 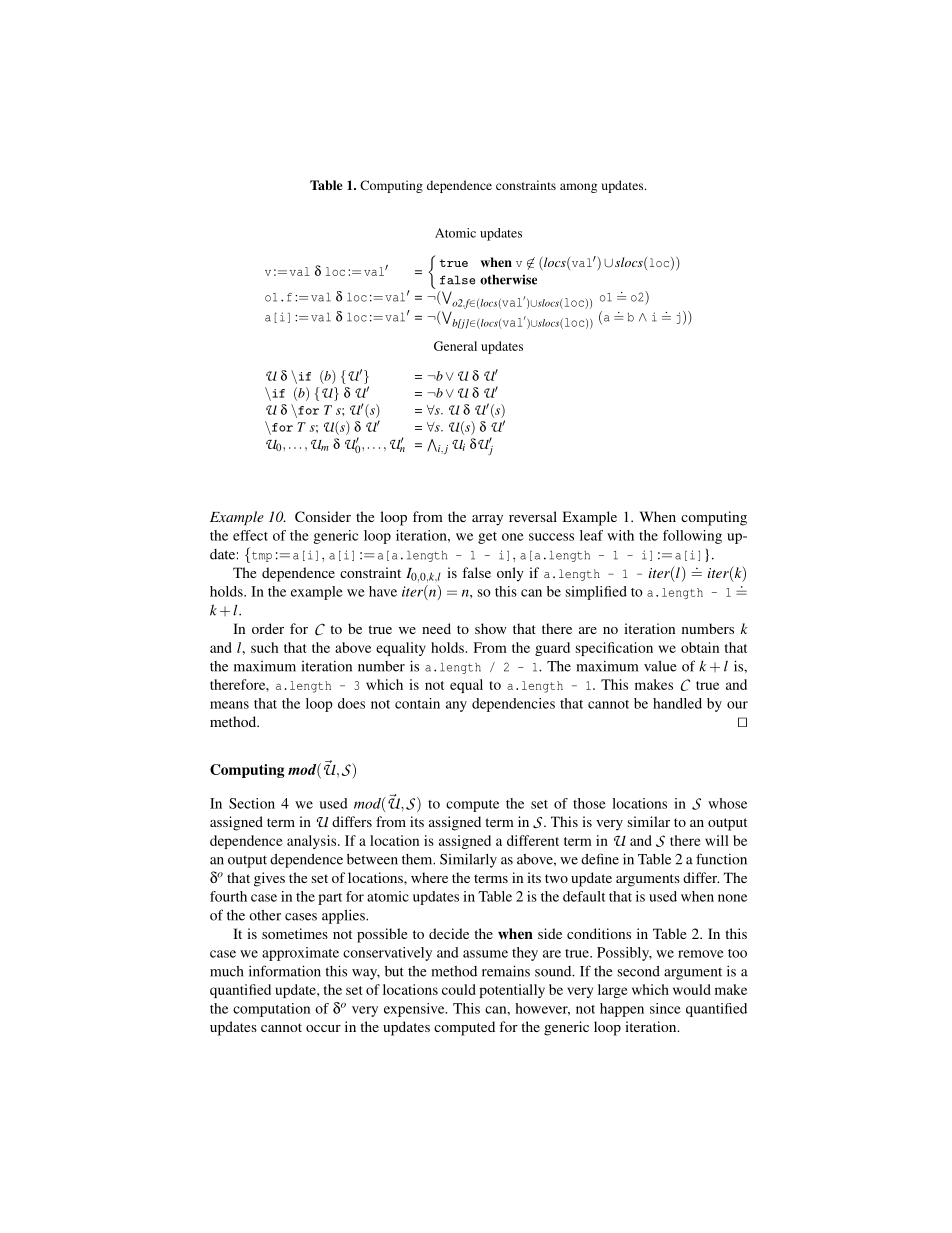 I want to click on following, so click(x=692, y=537).
